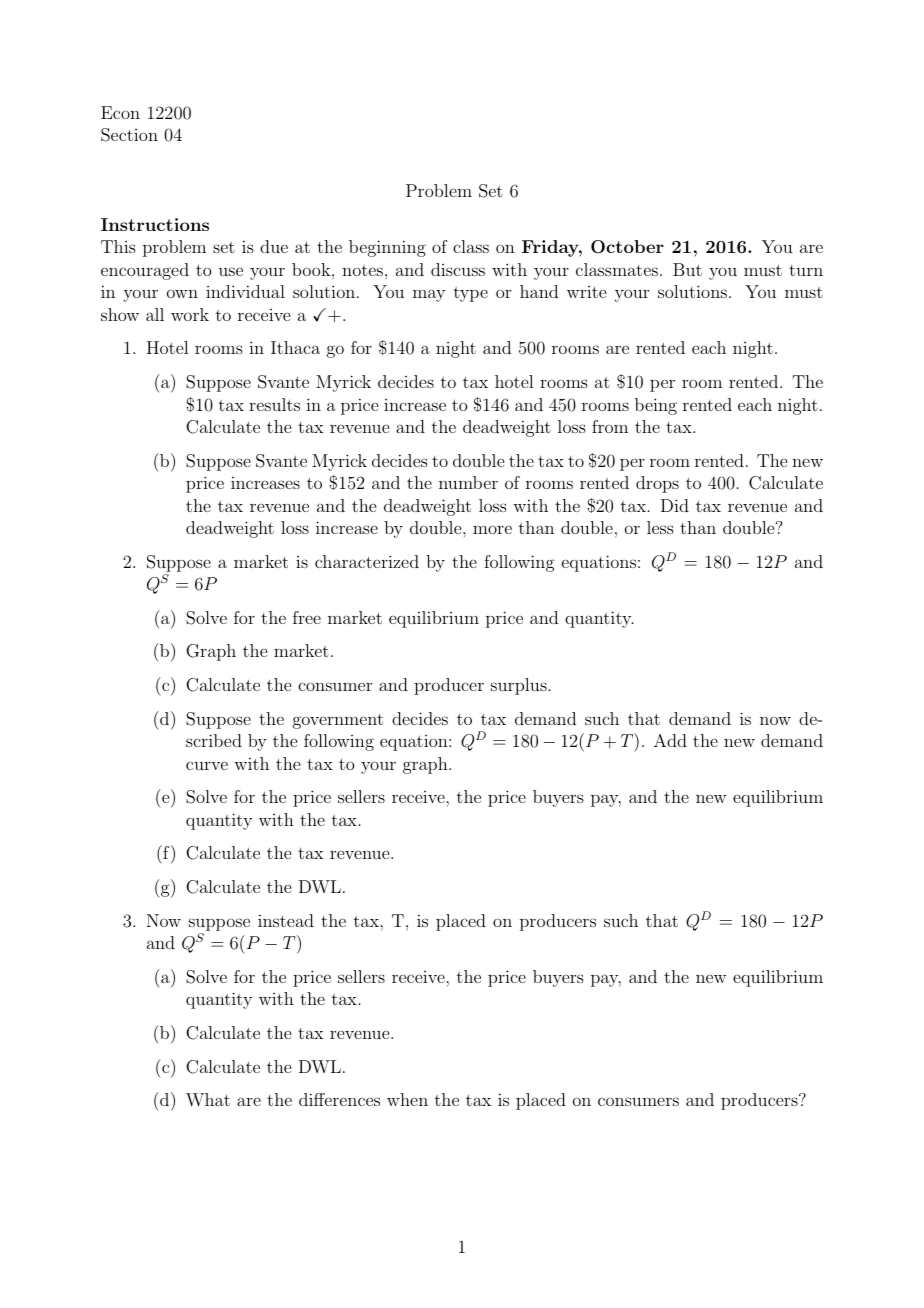 This screenshot has width=924, height=1308. What do you see at coordinates (492, 529) in the screenshot?
I see `more` at bounding box center [492, 529].
